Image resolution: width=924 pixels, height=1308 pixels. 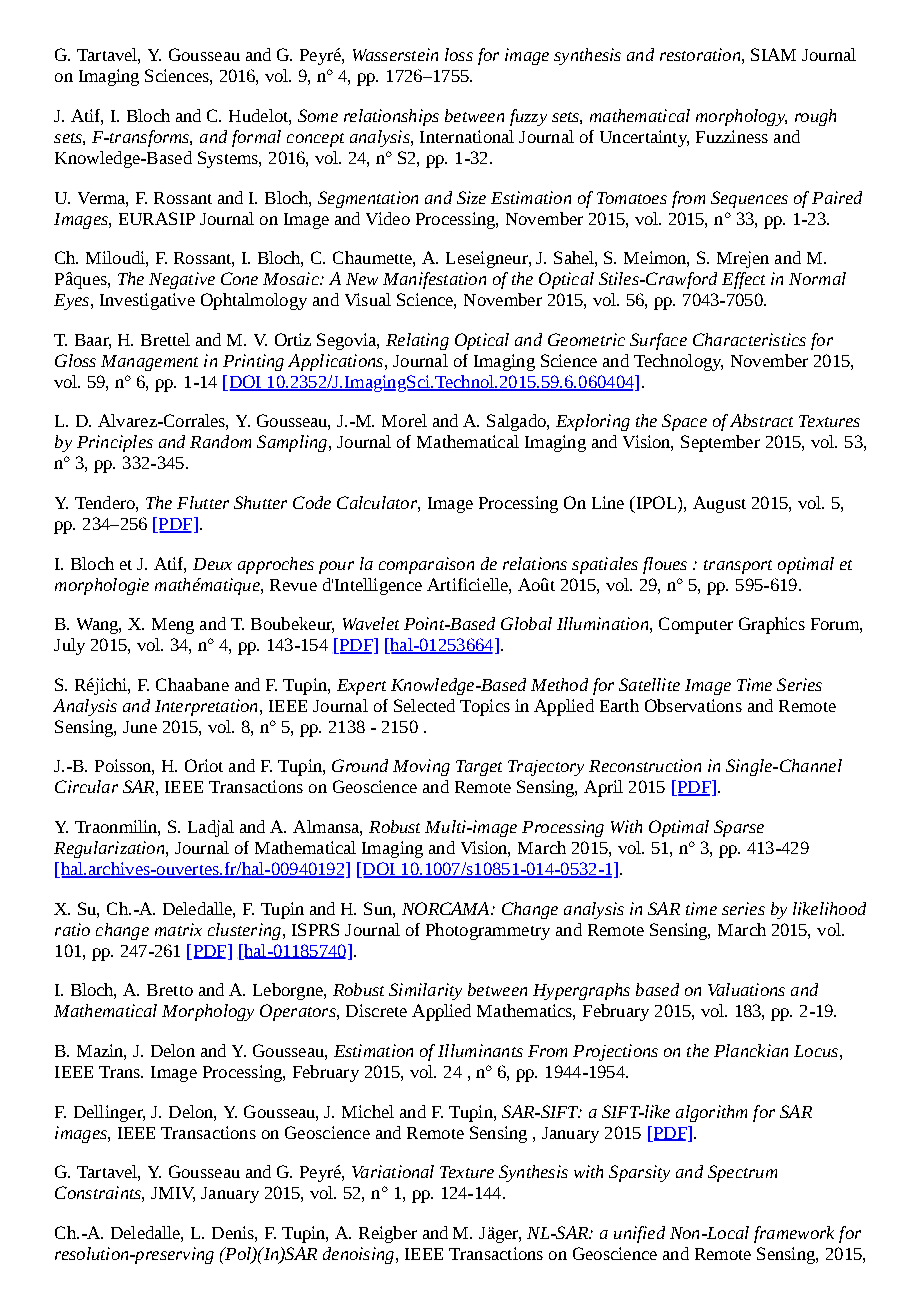 What do you see at coordinates (393, 1171) in the screenshot?
I see `Variational` at bounding box center [393, 1171].
